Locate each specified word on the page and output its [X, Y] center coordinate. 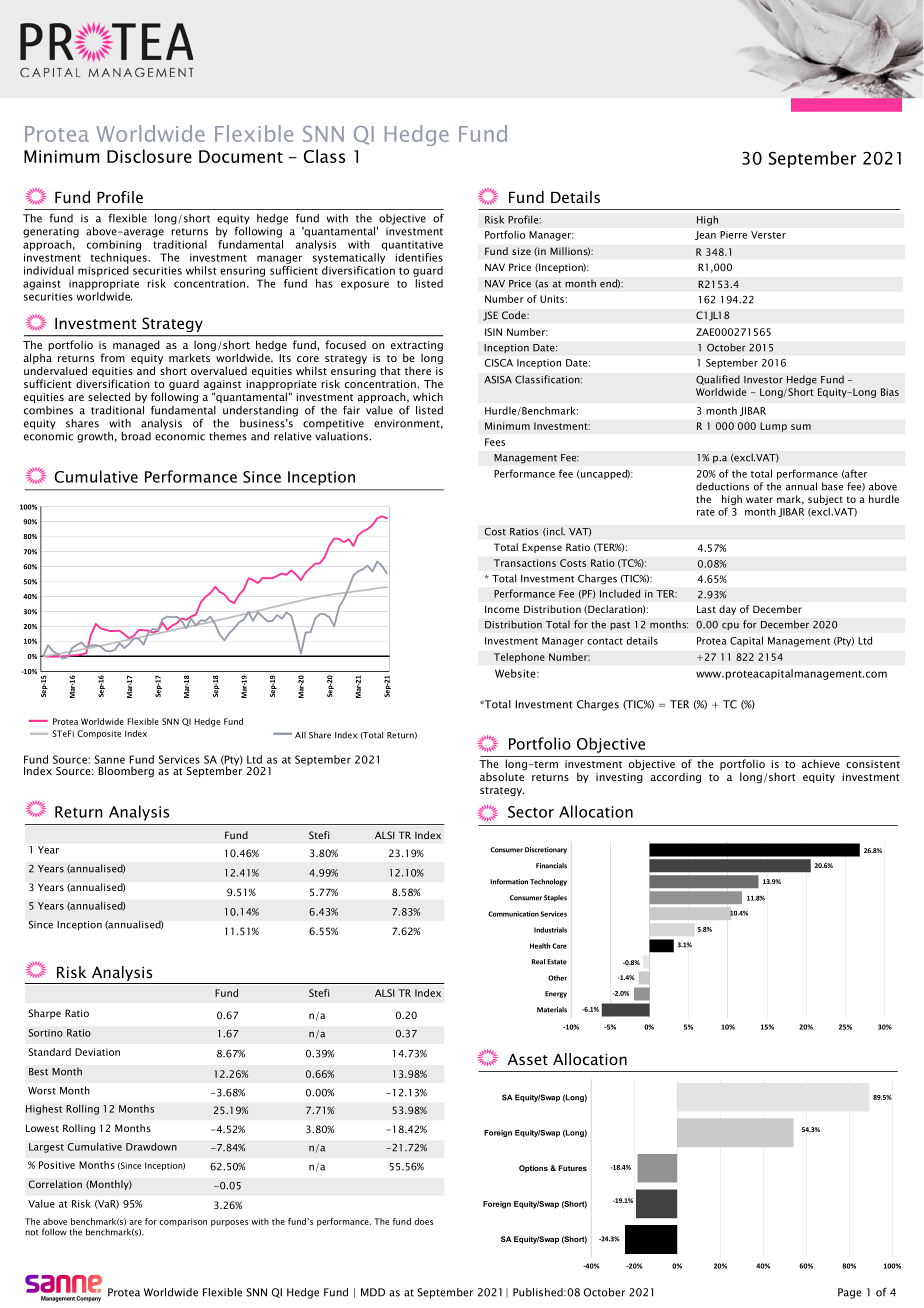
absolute [502, 776]
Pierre [733, 235]
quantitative [412, 245]
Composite [99, 734]
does [423, 1221]
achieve [821, 763]
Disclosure [149, 156]
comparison [183, 1222]
